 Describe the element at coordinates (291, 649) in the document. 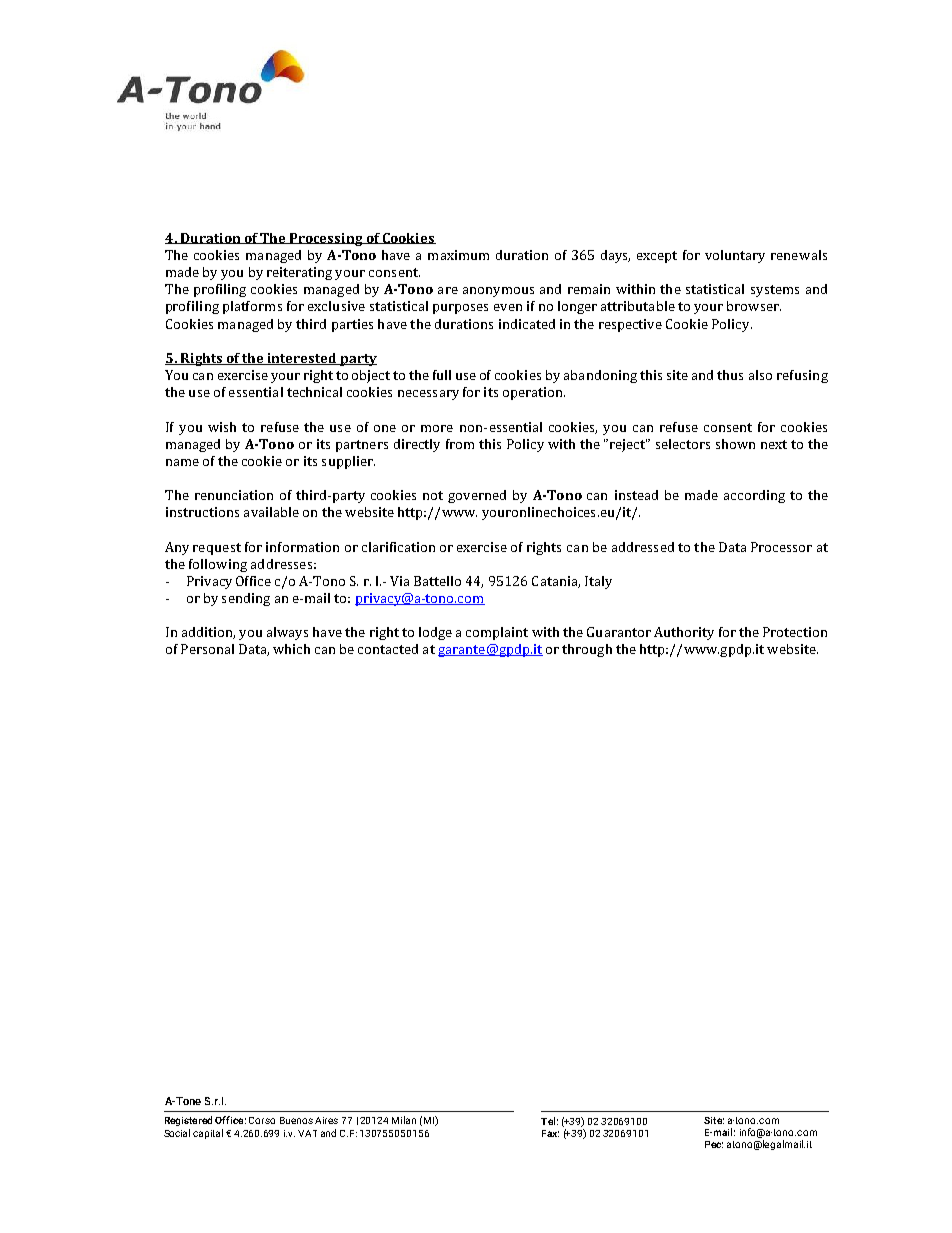

I see `which` at that location.
